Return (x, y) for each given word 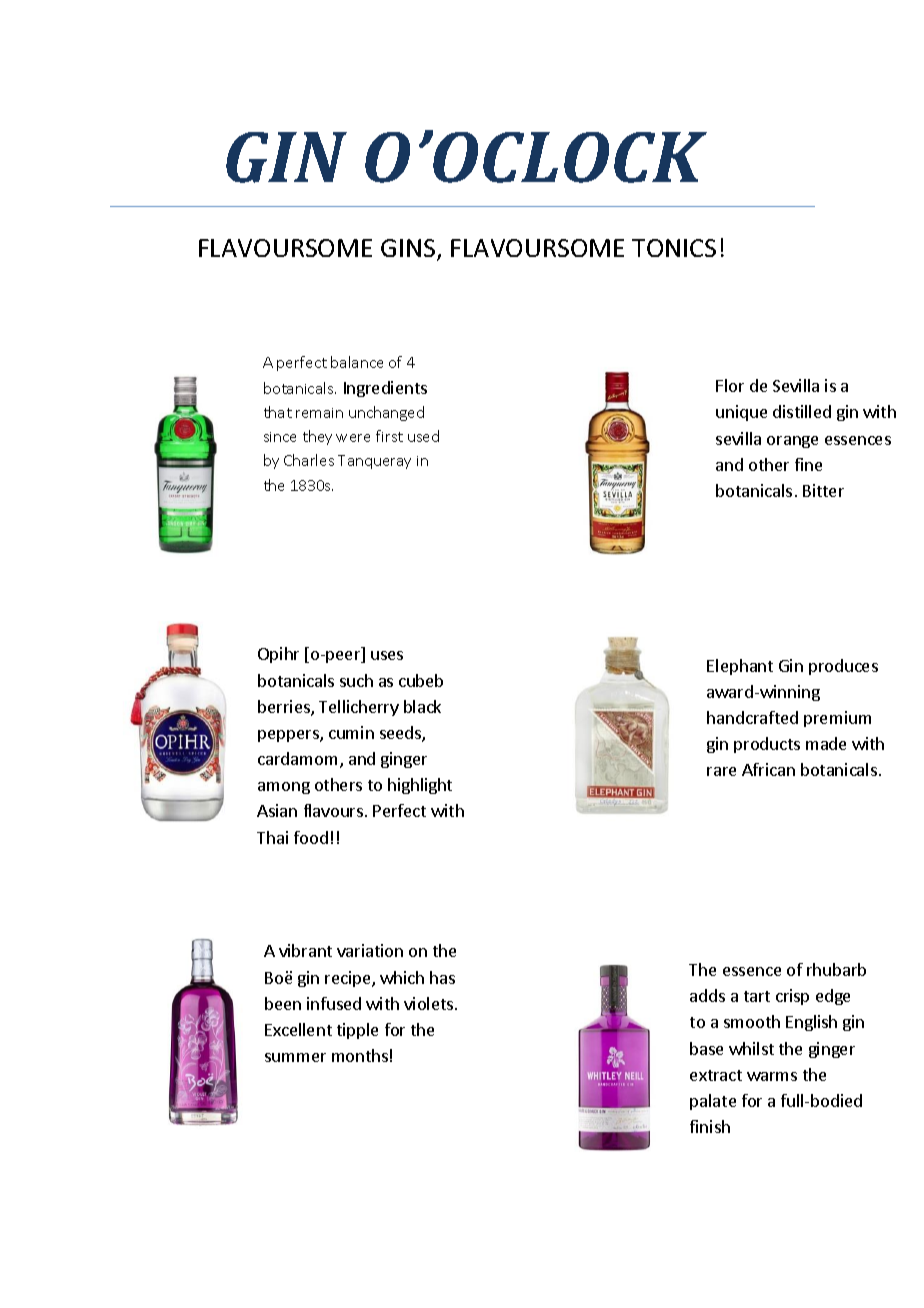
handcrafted (752, 717)
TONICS (674, 248)
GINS (409, 249)
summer (295, 1057)
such (356, 680)
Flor (730, 385)
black (422, 706)
